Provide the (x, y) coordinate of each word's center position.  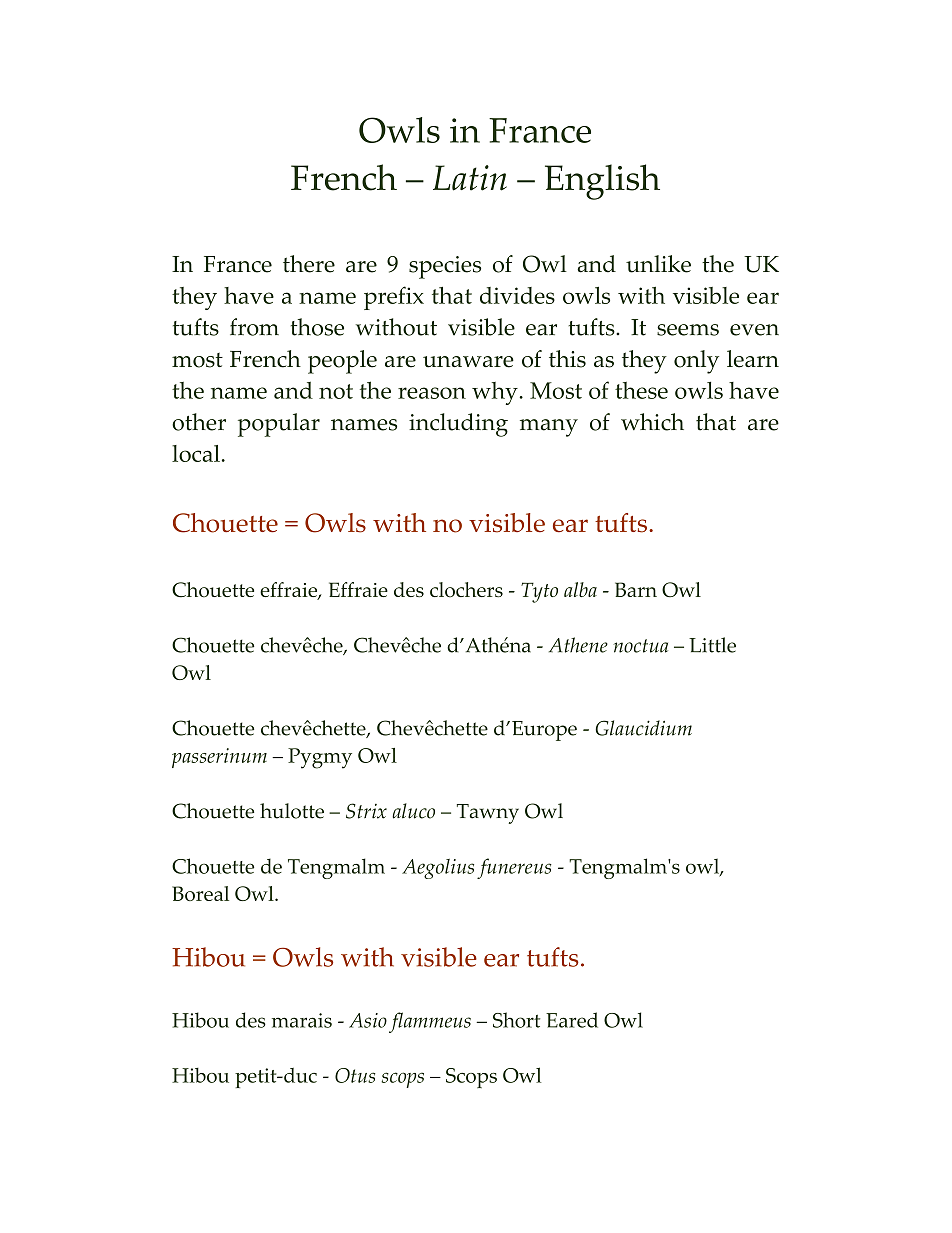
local (196, 453)
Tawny (488, 814)
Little (712, 645)
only (696, 362)
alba (580, 589)
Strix (366, 811)
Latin (470, 178)
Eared (572, 1020)
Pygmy (320, 758)
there (309, 264)
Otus (355, 1075)
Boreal (200, 893)
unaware (468, 362)
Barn (636, 589)
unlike (658, 264)
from (254, 327)
